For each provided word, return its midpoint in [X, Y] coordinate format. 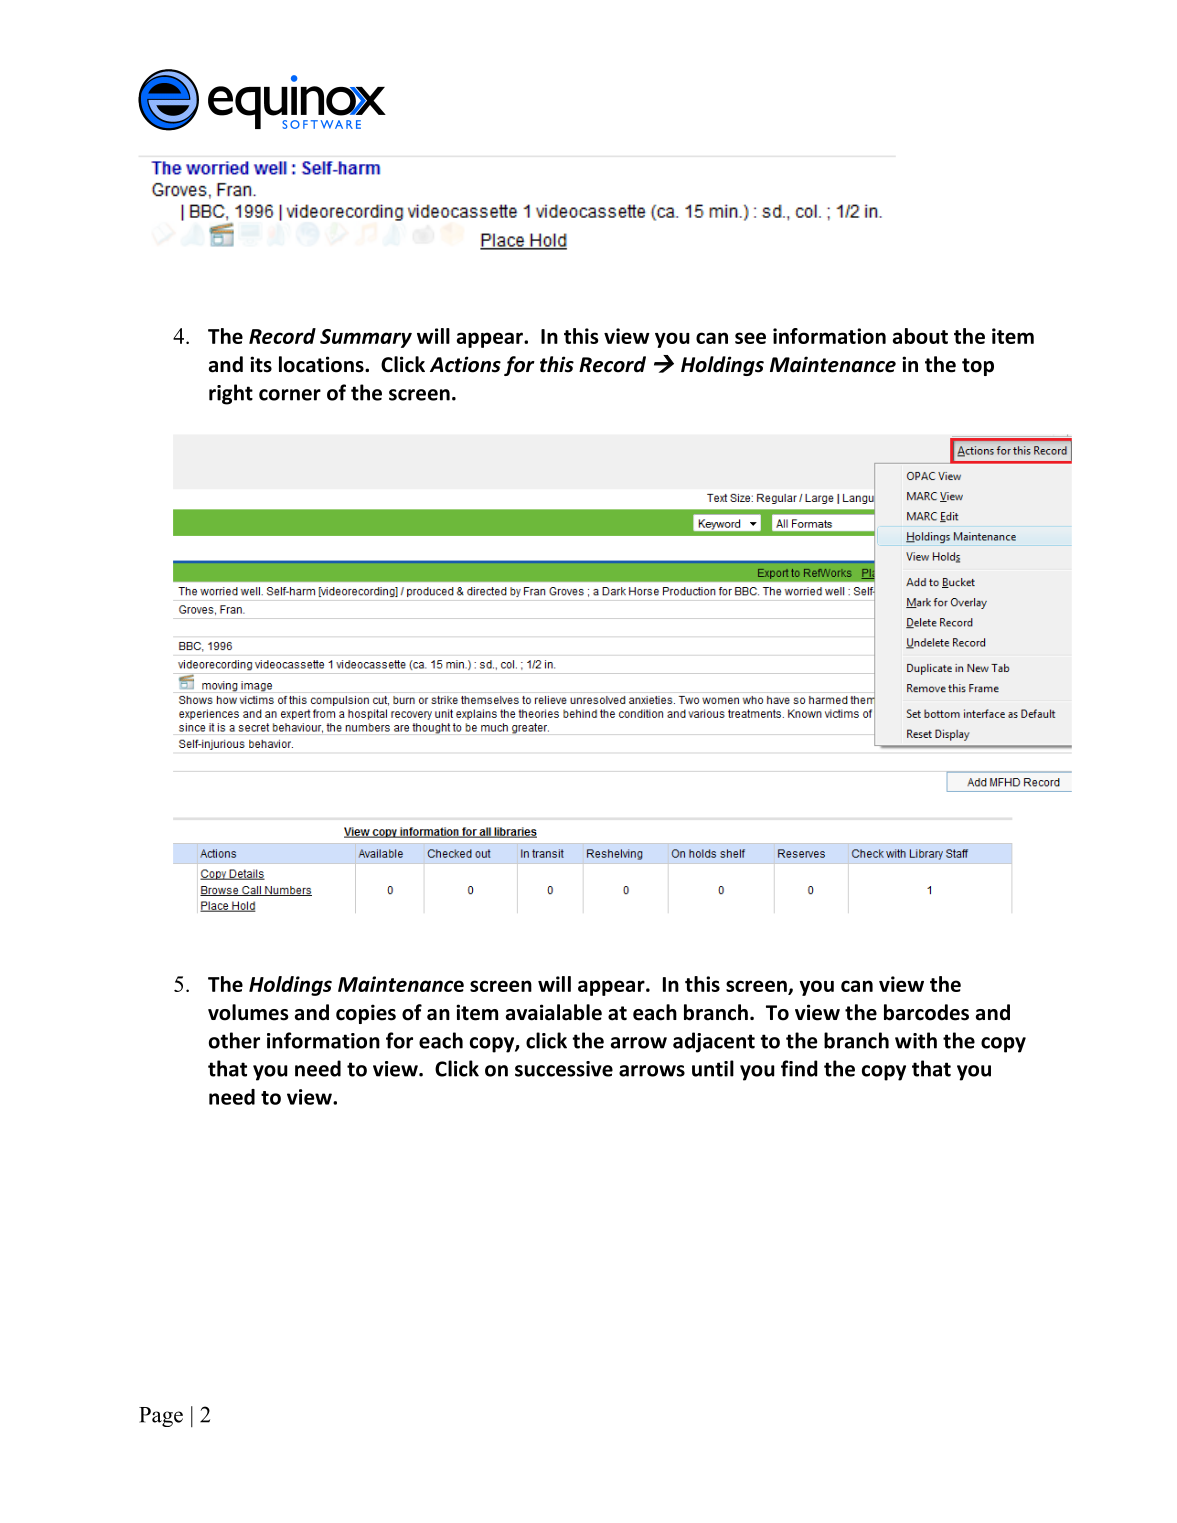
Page [161, 1417]
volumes [248, 1012]
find [799, 1068]
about [920, 336]
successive [564, 1069]
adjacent [714, 1042]
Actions [465, 364]
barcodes [926, 1012]
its [261, 364]
